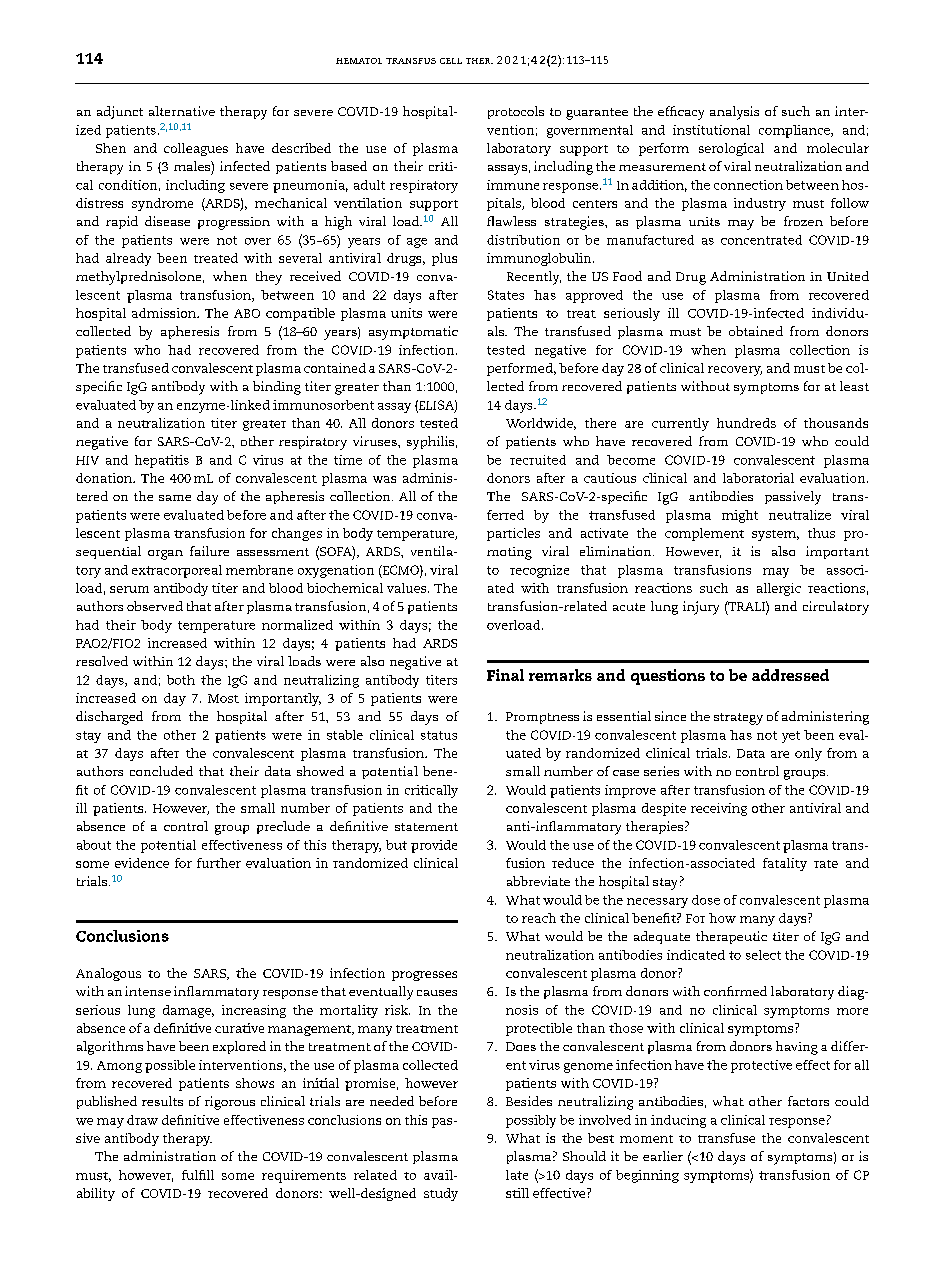 The image size is (952, 1270). Describe the element at coordinates (451, 61) in the screenshot. I see `cell` at that location.
